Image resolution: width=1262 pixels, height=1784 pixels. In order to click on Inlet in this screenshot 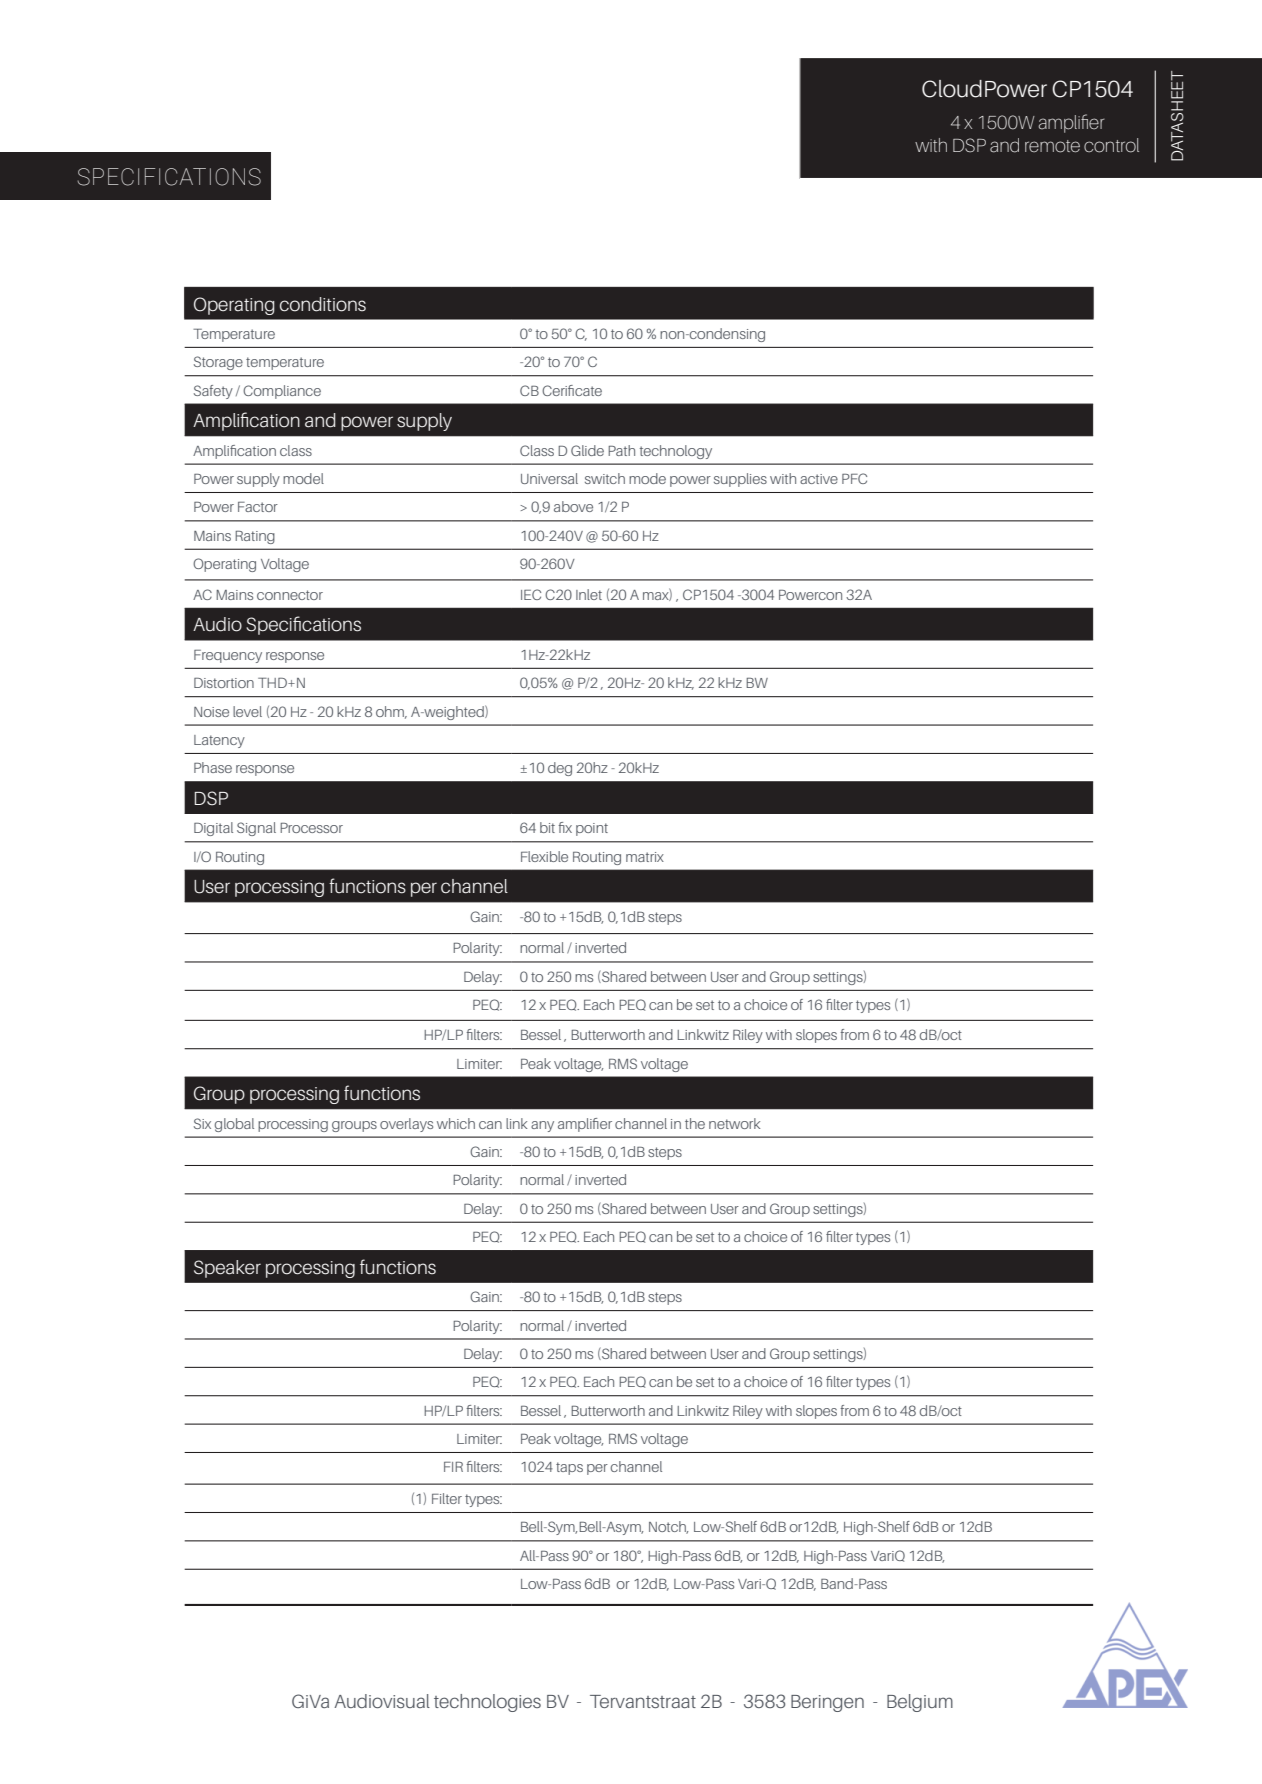, I will do `click(589, 594)`.
